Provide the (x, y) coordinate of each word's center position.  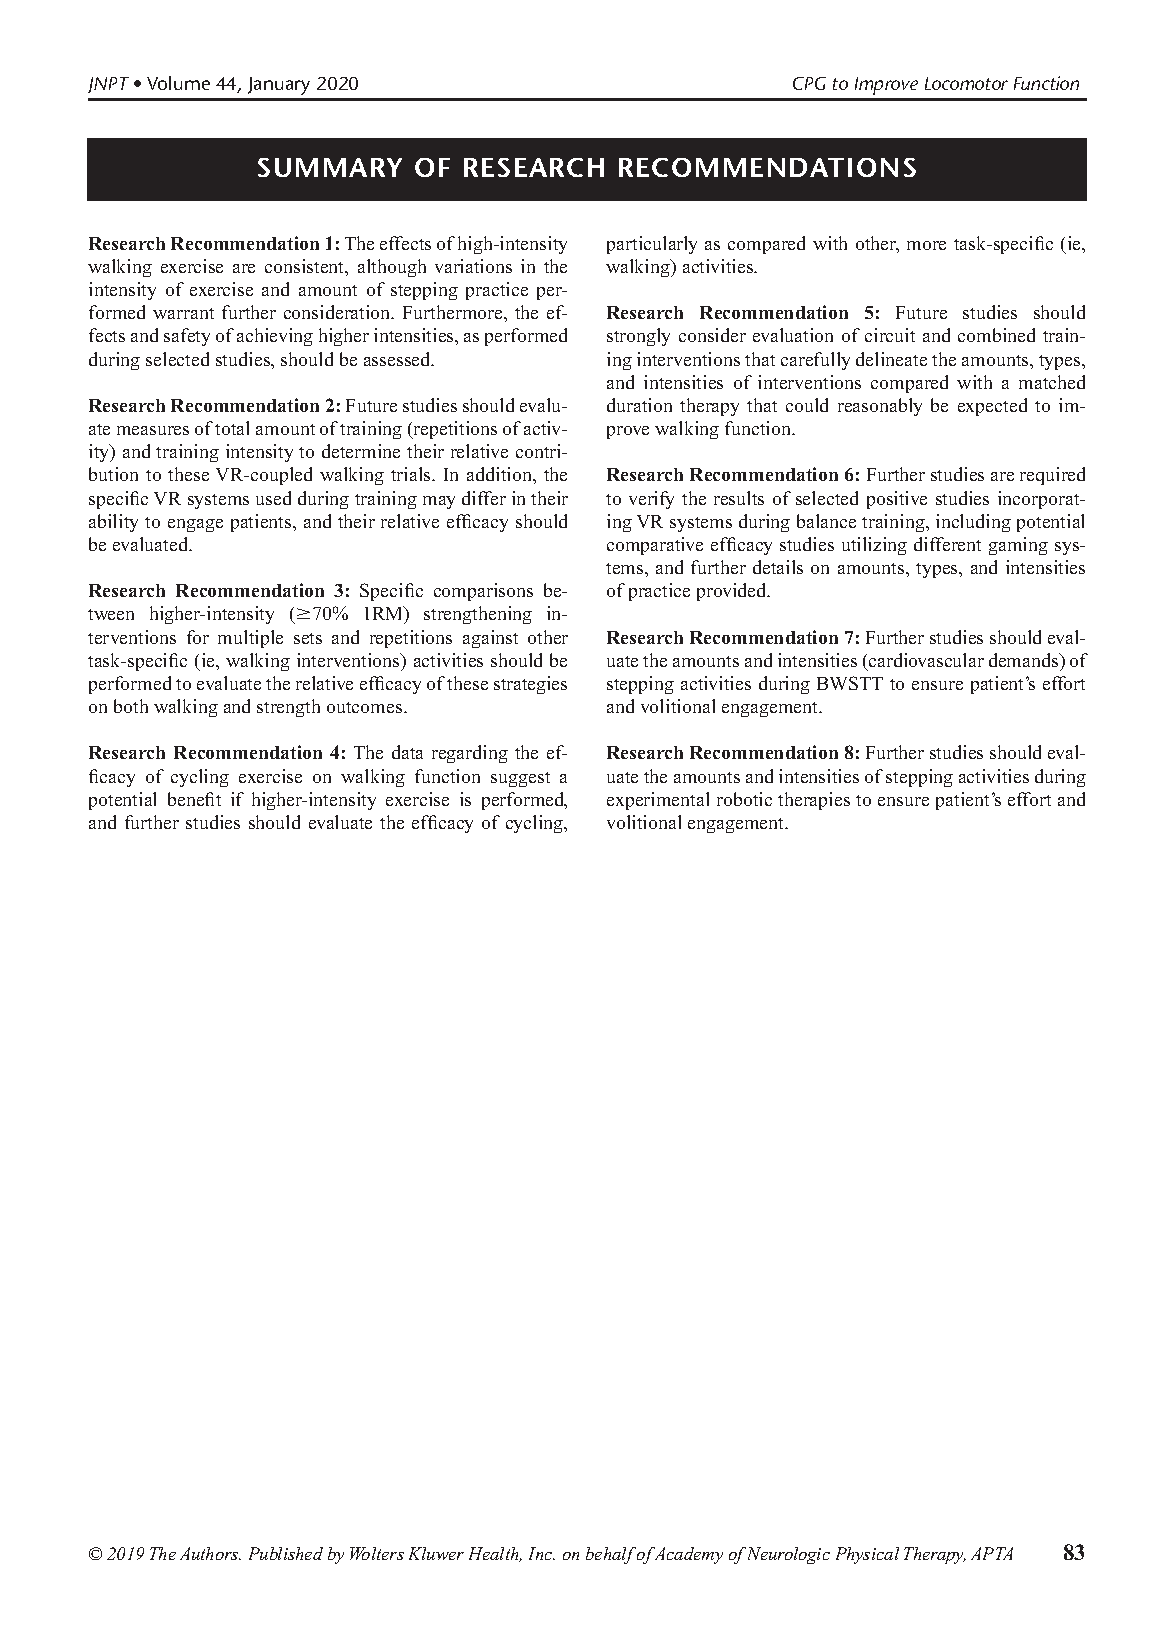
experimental (658, 801)
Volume (178, 83)
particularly (652, 245)
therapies (814, 801)
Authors (210, 1553)
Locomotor (966, 83)
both (131, 706)
